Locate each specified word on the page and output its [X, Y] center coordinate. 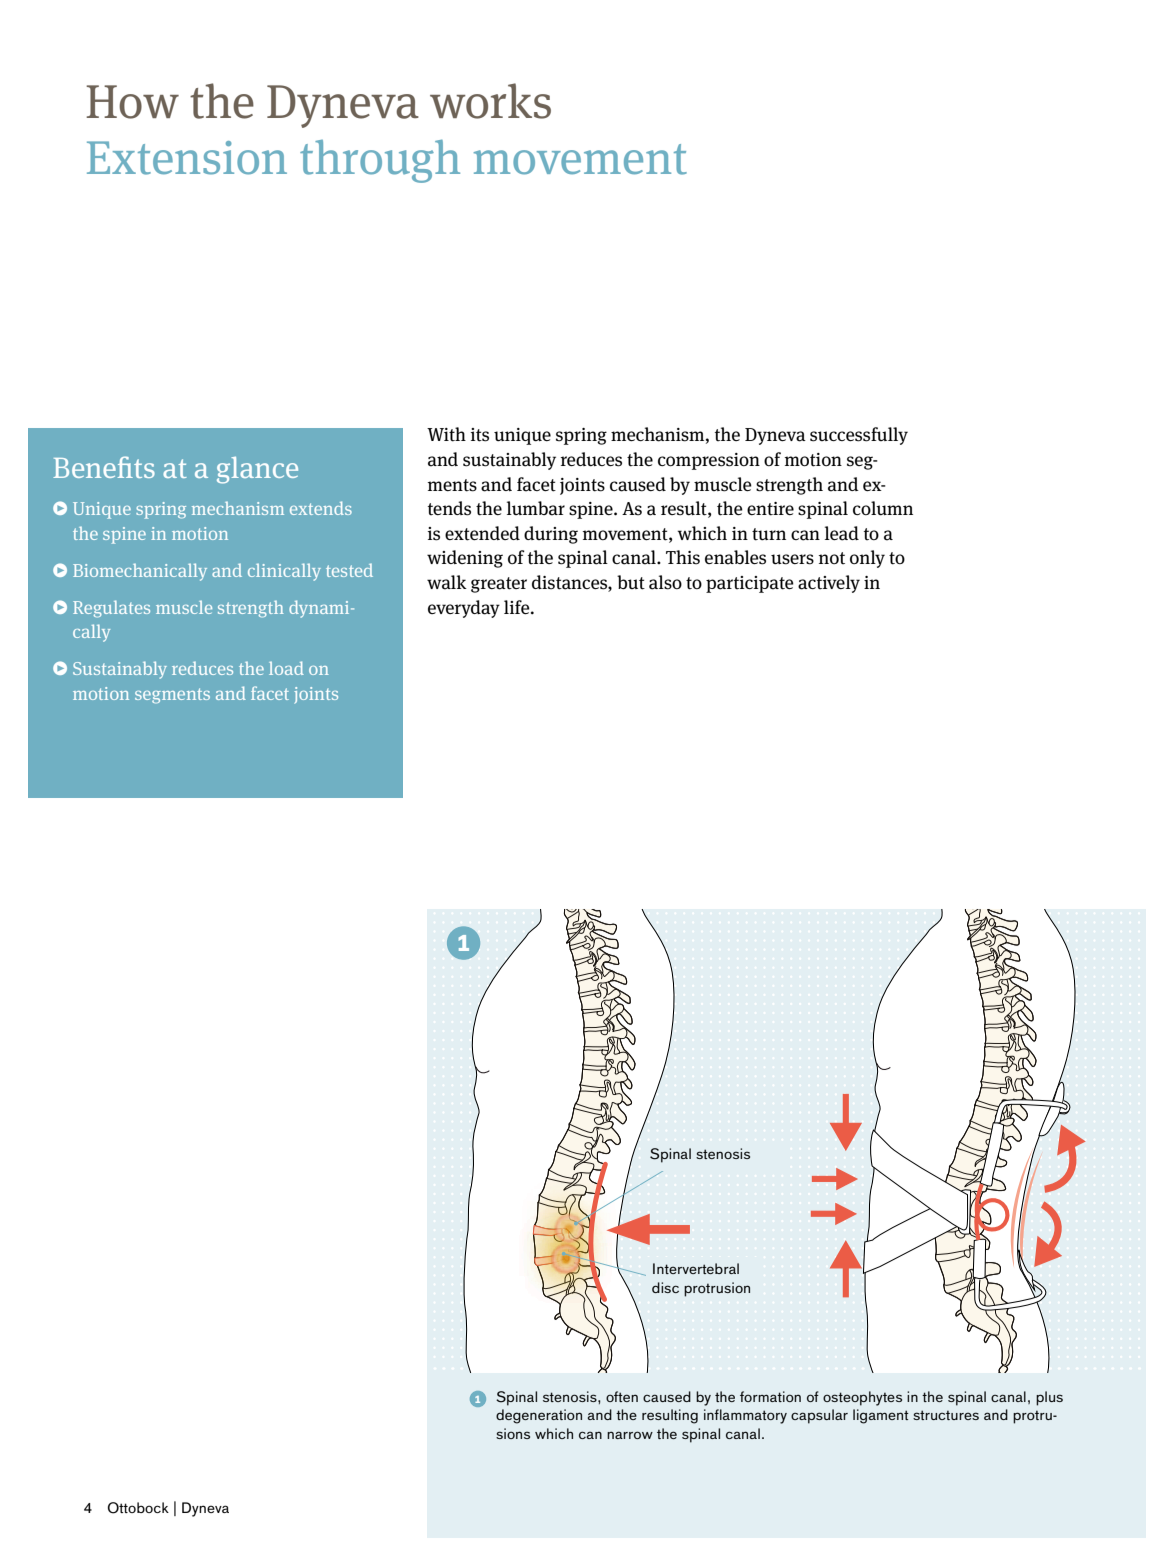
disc [665, 1287]
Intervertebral [696, 1268]
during [551, 535]
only [867, 559]
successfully [859, 436]
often [622, 1396]
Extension [187, 158]
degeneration [539, 1416]
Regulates [111, 609]
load [286, 668]
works [490, 101]
